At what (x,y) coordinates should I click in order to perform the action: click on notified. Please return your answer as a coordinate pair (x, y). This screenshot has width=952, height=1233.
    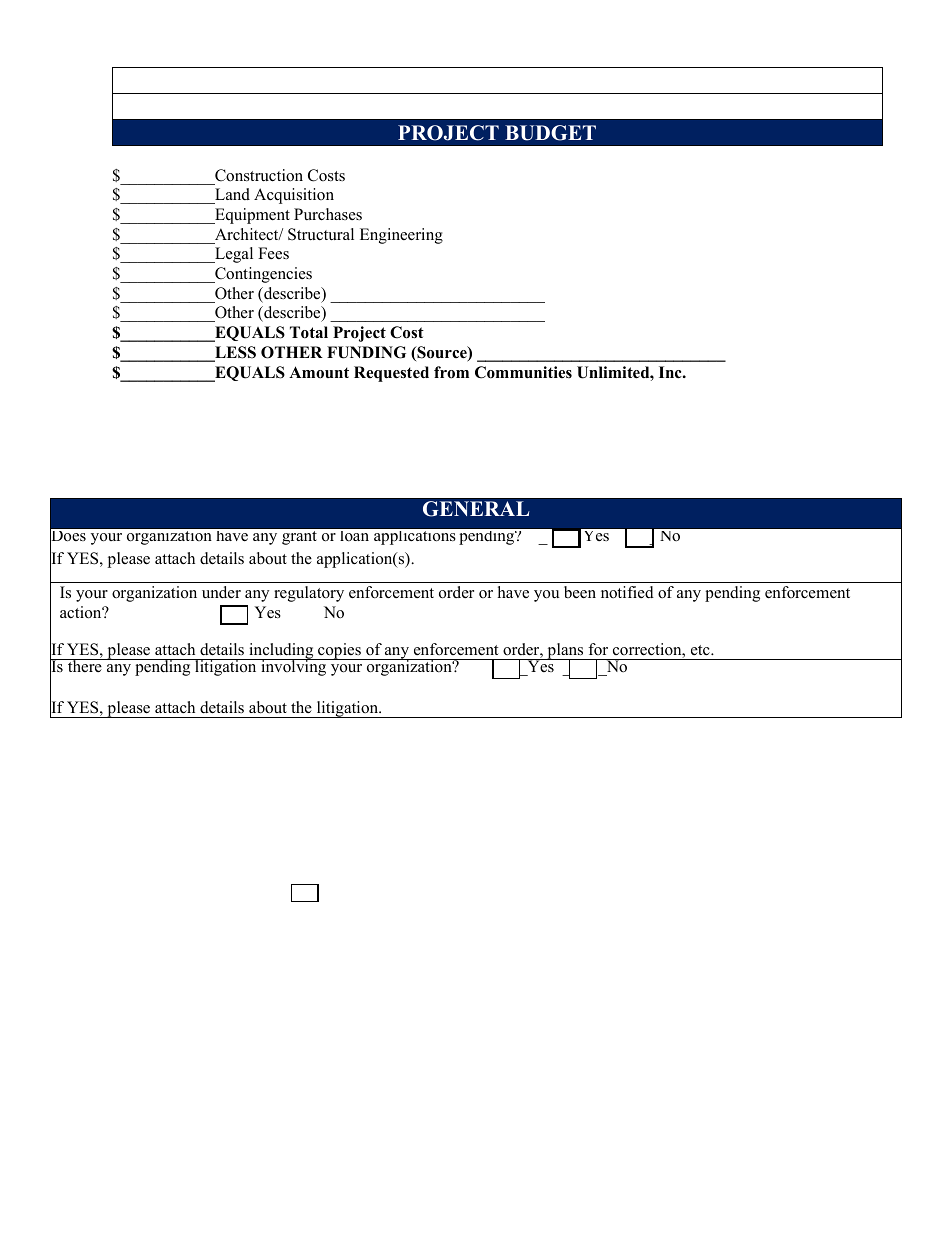
    Looking at the image, I should click on (627, 592).
